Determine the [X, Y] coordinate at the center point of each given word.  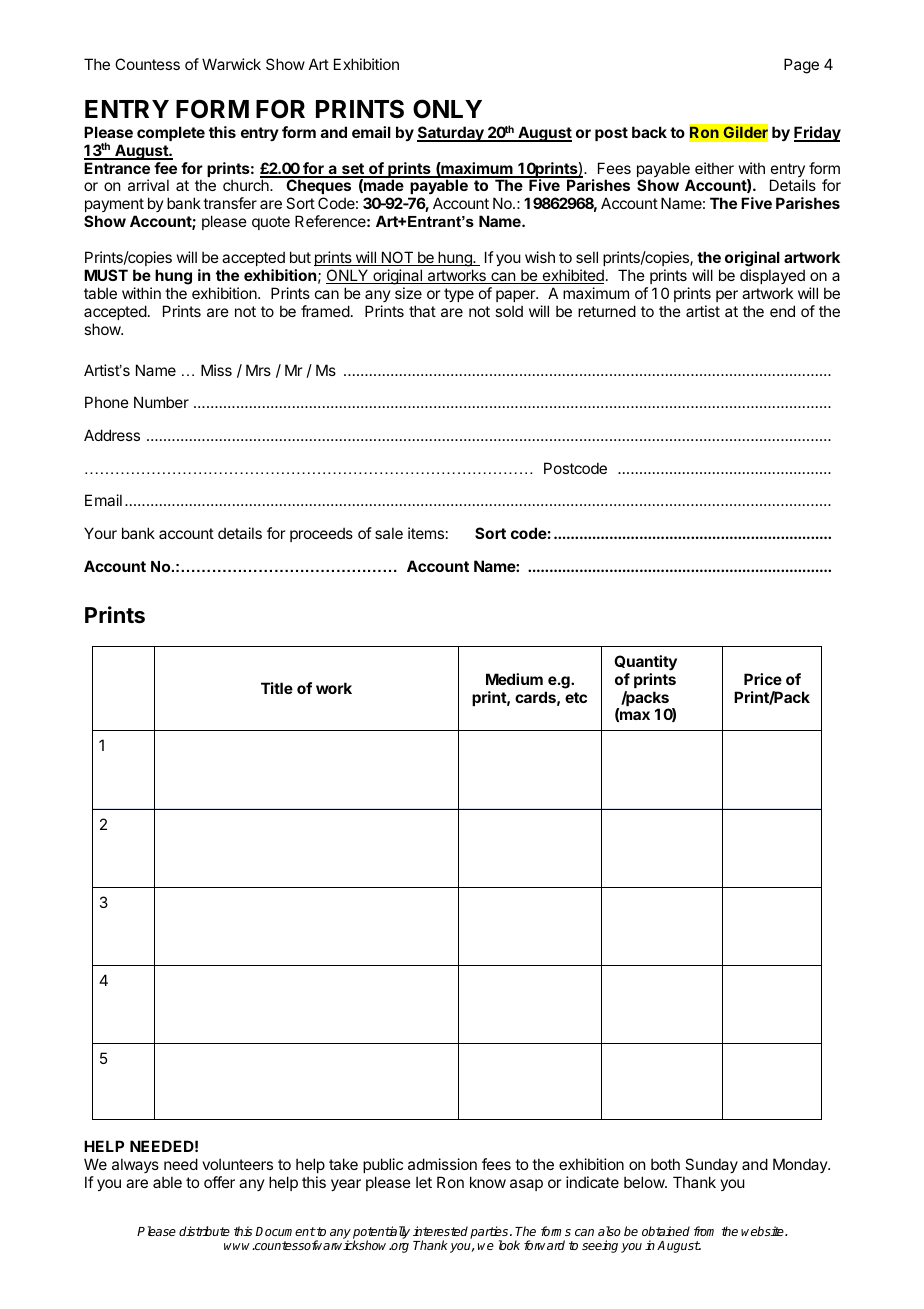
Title [277, 688]
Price [763, 679]
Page [801, 66]
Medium [514, 679]
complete [171, 133]
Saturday [451, 134]
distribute [204, 1231]
